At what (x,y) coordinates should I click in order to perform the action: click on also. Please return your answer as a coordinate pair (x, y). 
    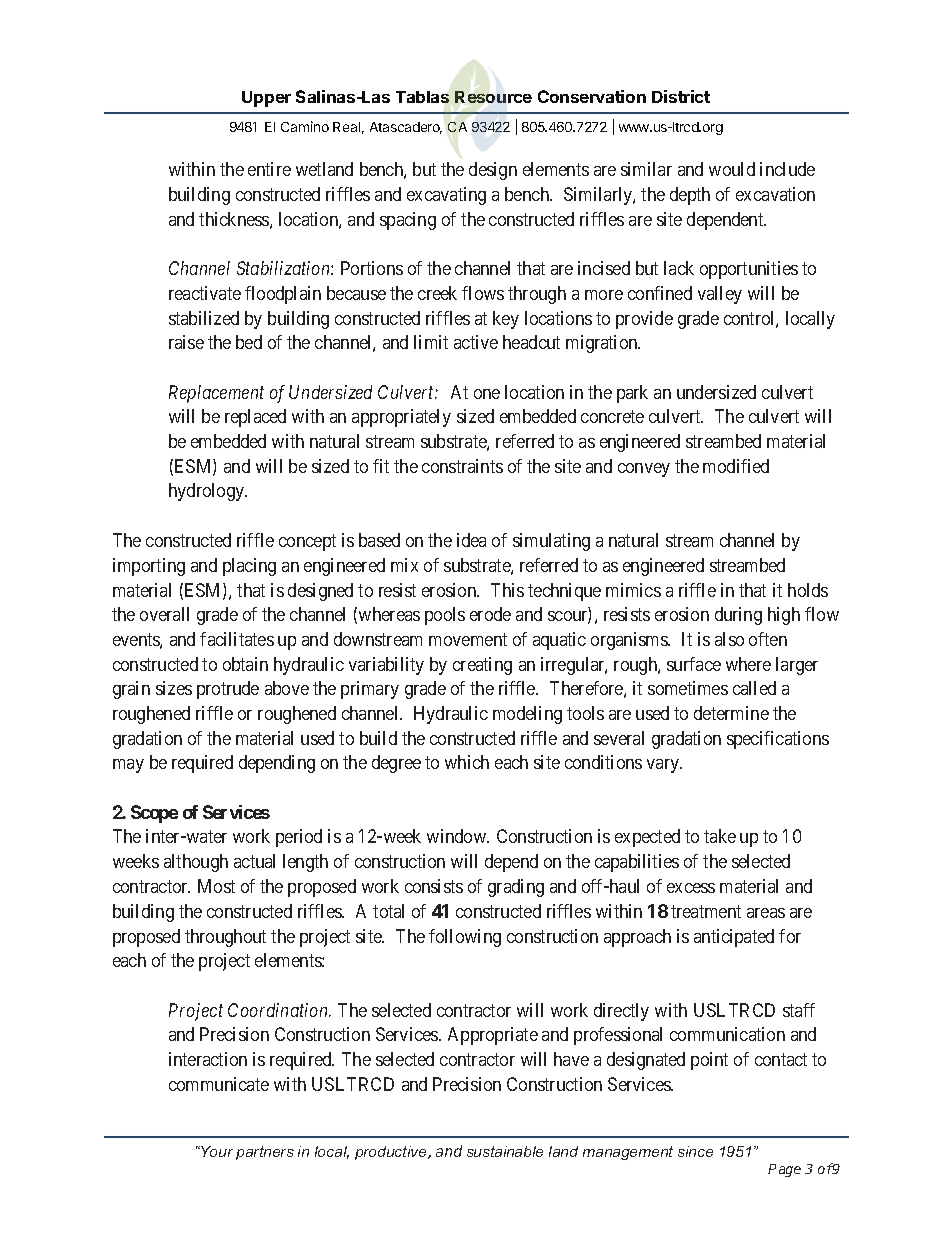
    Looking at the image, I should click on (729, 639).
